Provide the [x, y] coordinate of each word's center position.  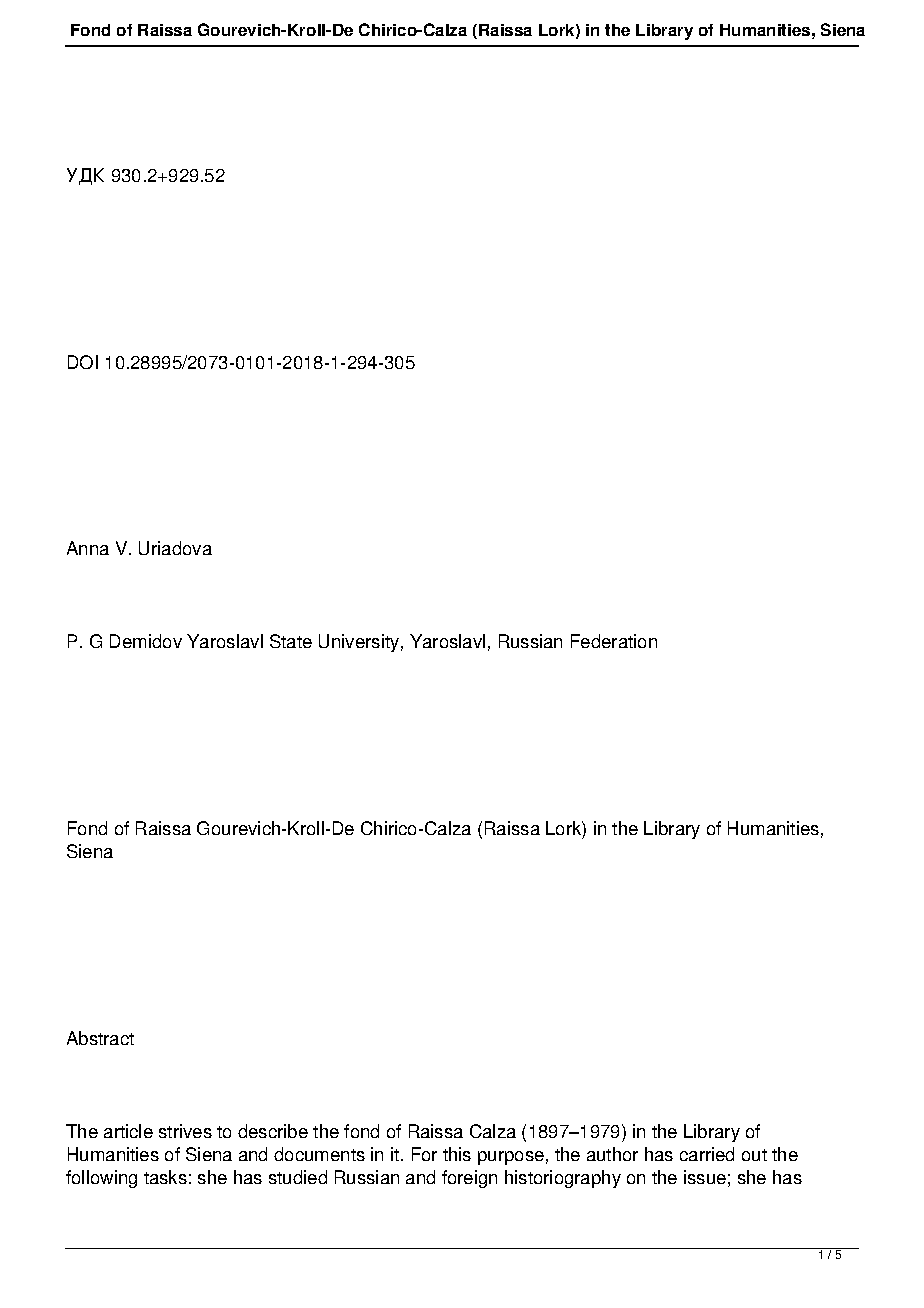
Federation [614, 641]
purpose [511, 1158]
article [128, 1131]
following [101, 1179]
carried [707, 1154]
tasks [165, 1177]
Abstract [100, 1038]
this [457, 1154]
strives [185, 1131]
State [291, 641]
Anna [88, 548]
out [754, 1155]
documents [319, 1154]
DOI [83, 362]
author [612, 1154]
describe [273, 1131]
